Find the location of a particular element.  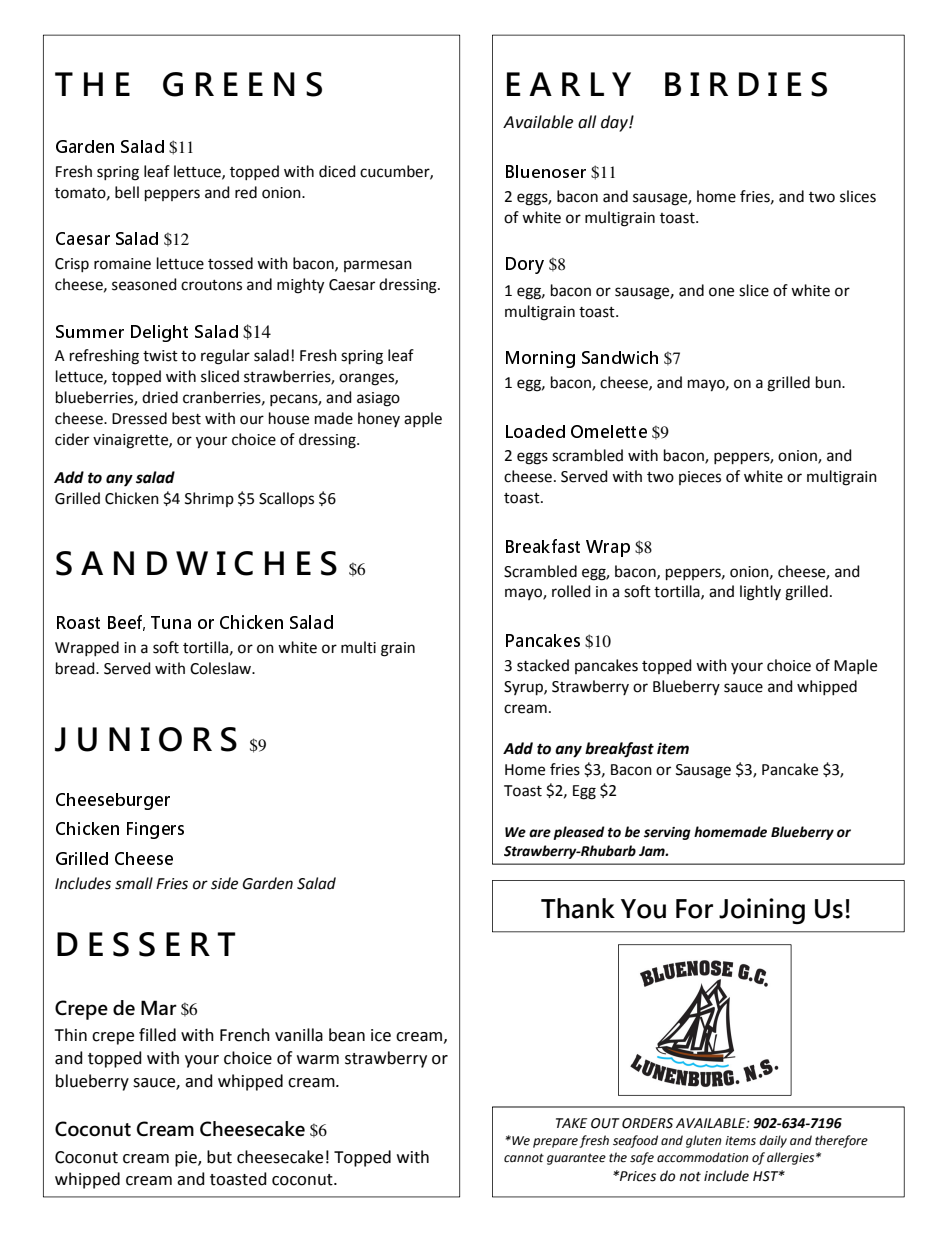

bell is located at coordinates (127, 192).
